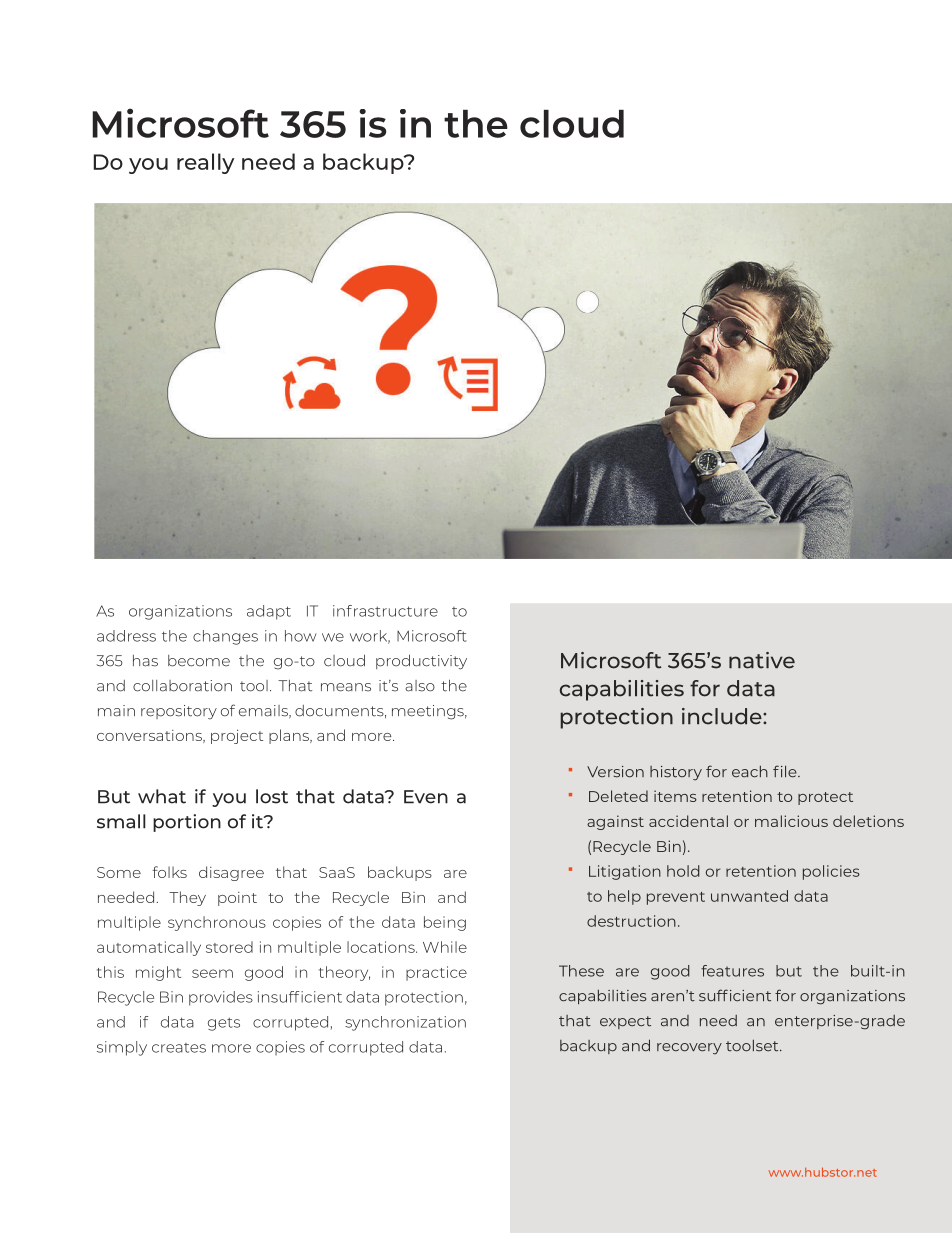 This page has width=952, height=1233. What do you see at coordinates (421, 662) in the page?
I see `productivity` at bounding box center [421, 662].
